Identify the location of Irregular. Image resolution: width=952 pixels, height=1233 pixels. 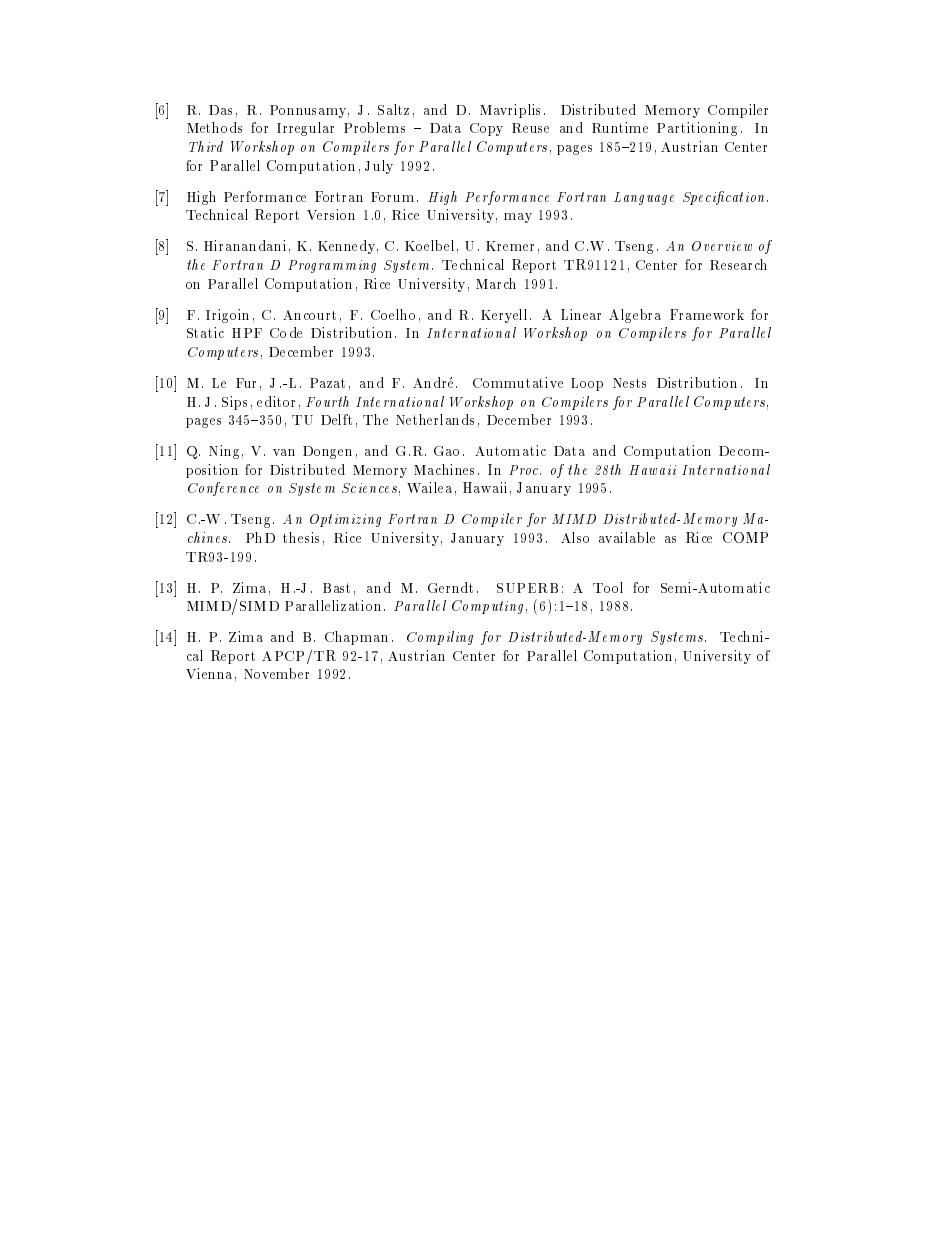
(305, 129).
